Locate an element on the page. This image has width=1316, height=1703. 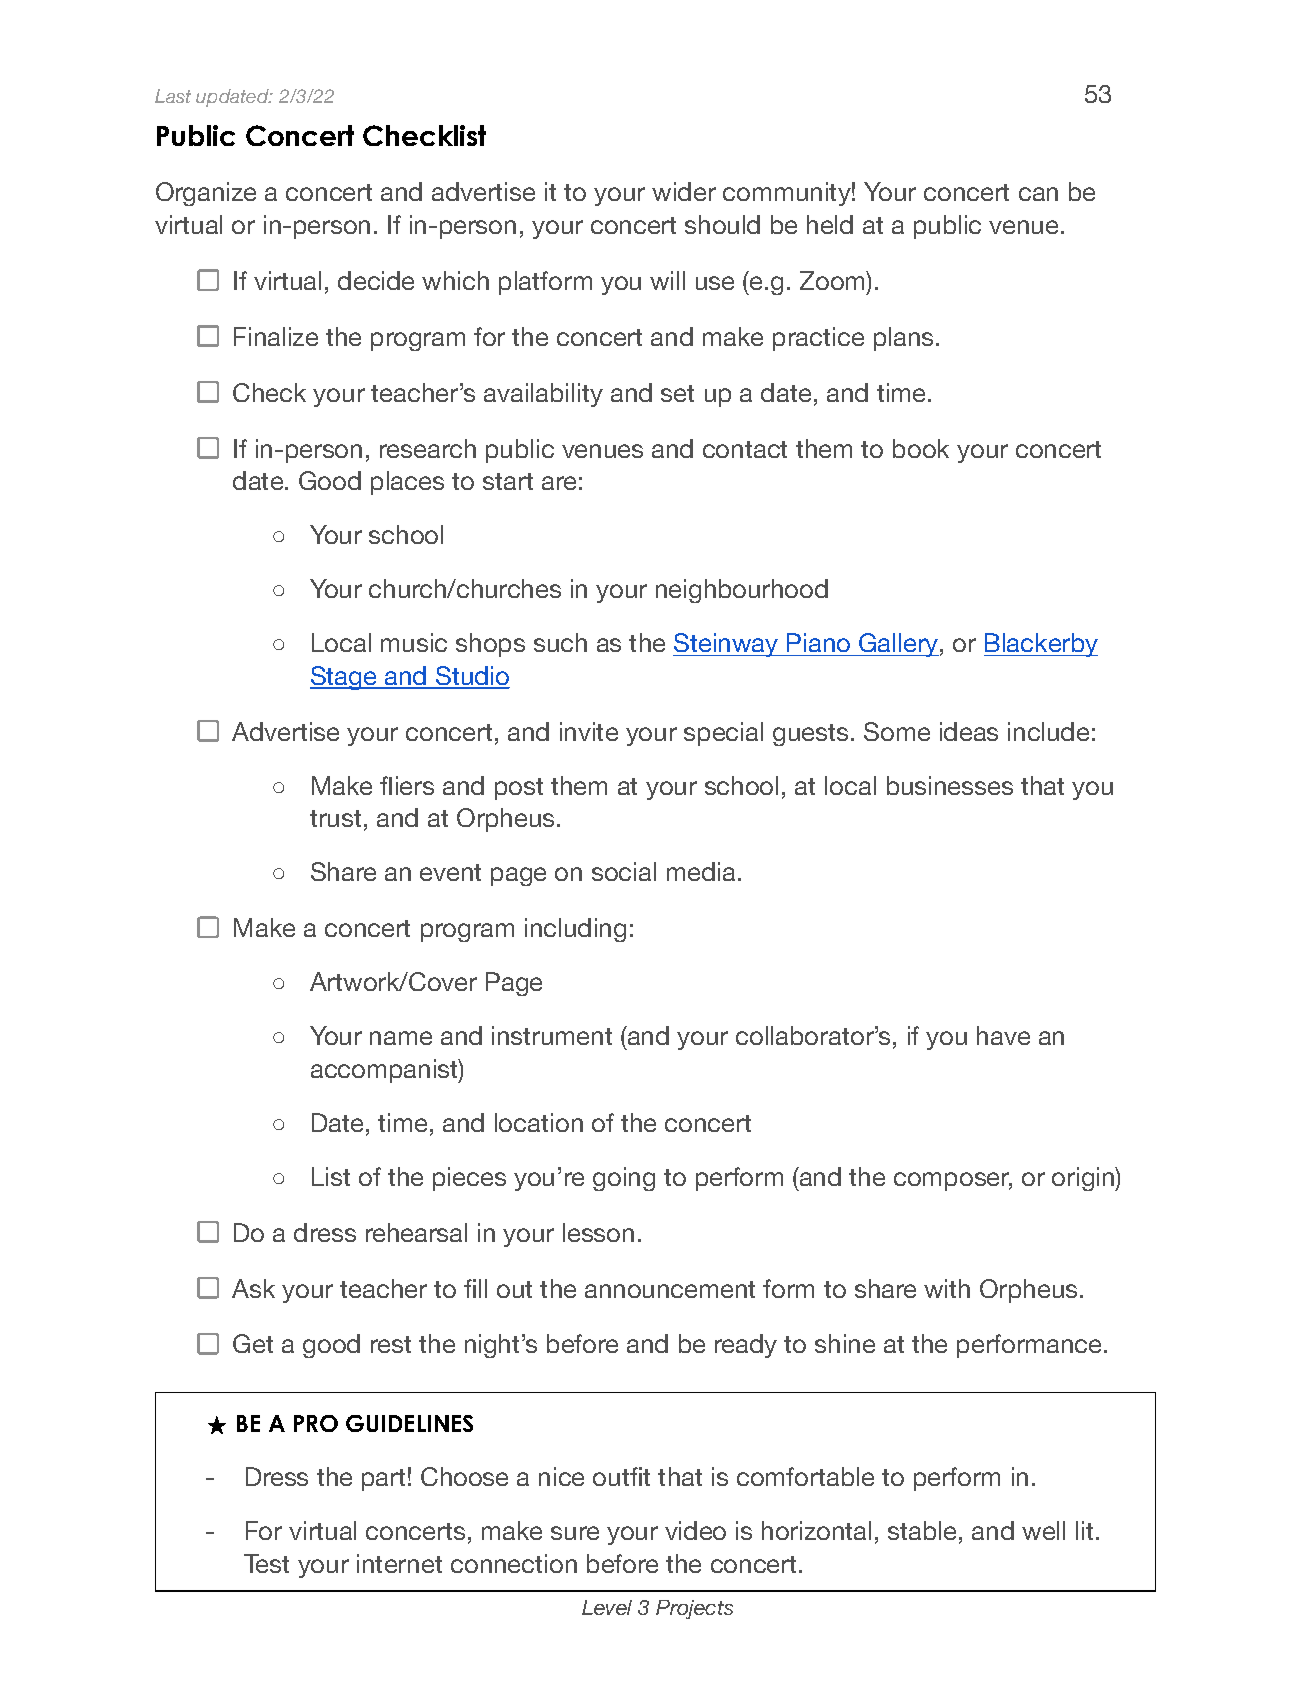
can is located at coordinates (1038, 194).
